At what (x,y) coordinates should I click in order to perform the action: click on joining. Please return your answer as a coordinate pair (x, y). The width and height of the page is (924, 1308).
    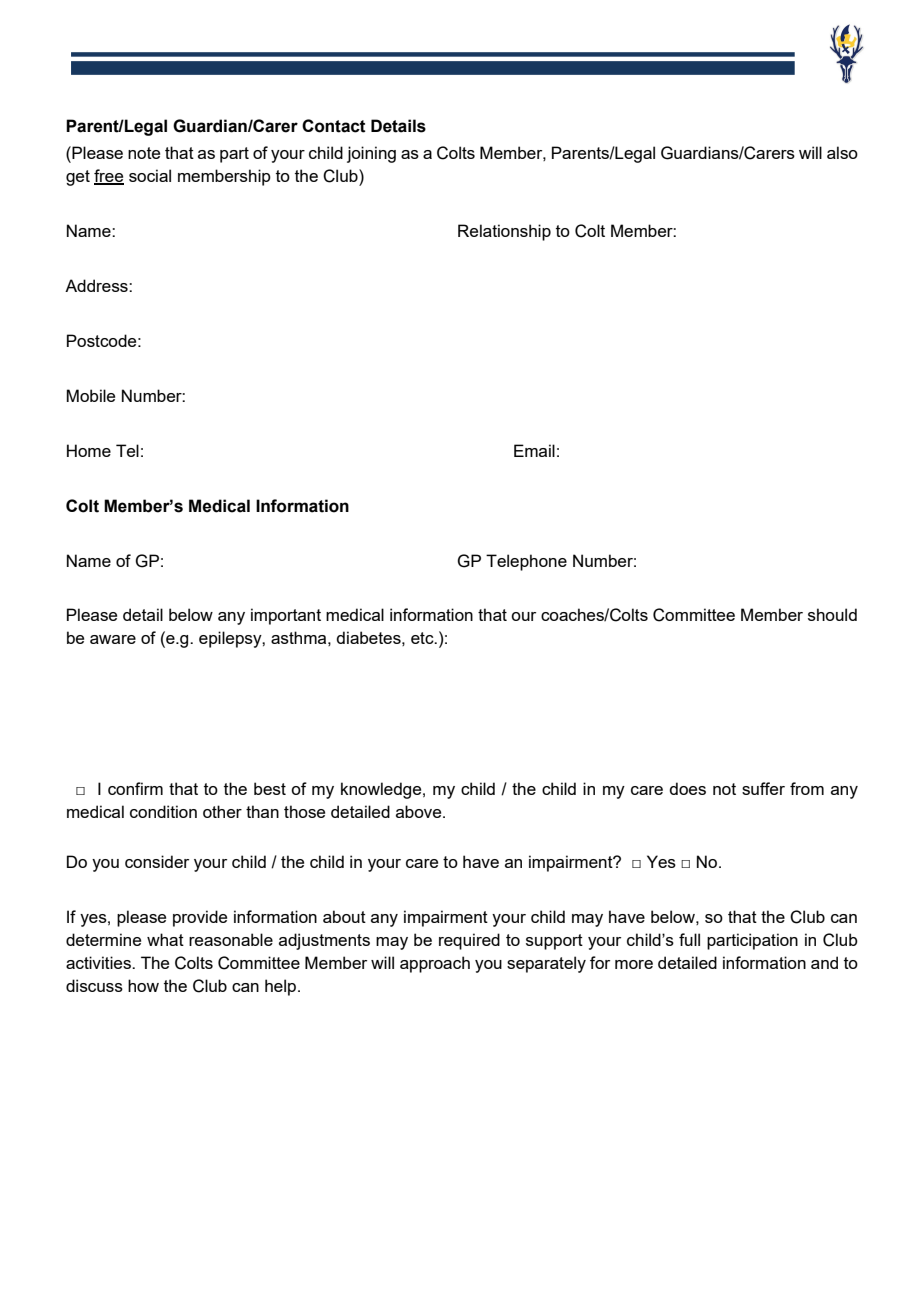
    Looking at the image, I should click on (371, 154).
